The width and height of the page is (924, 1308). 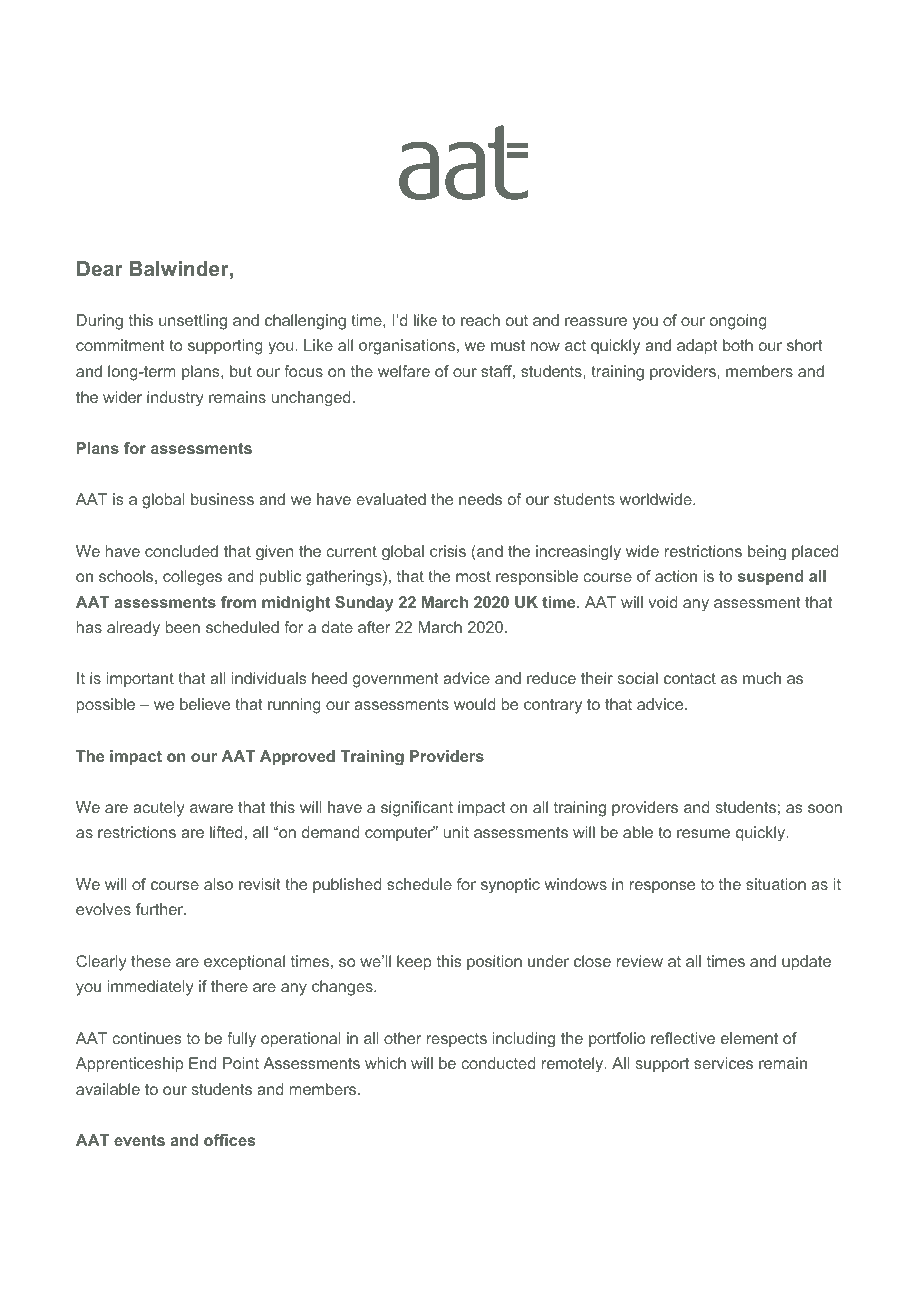 I want to click on ongoing, so click(x=738, y=322).
